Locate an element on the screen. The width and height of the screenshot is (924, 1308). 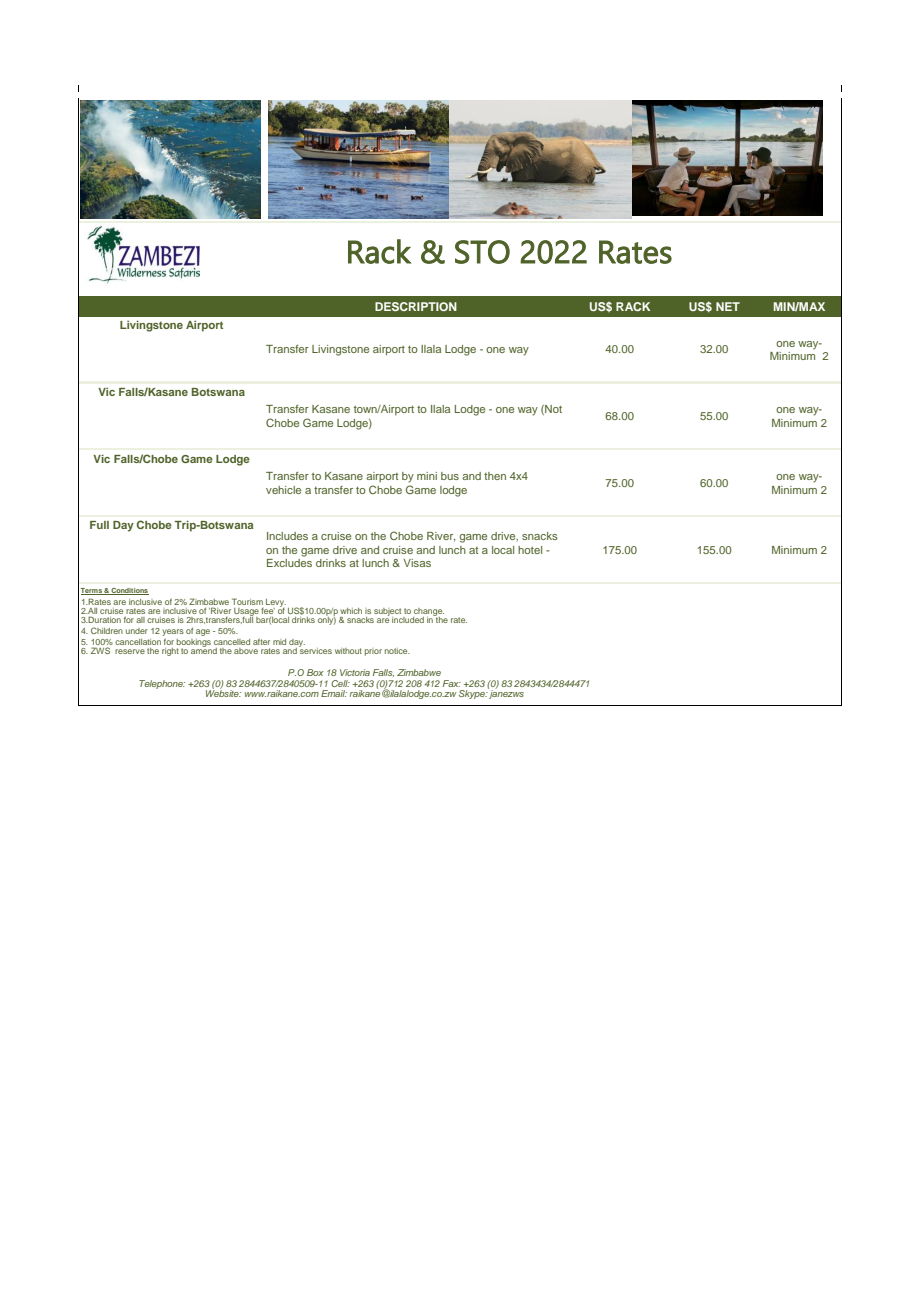
hotel is located at coordinates (530, 550).
